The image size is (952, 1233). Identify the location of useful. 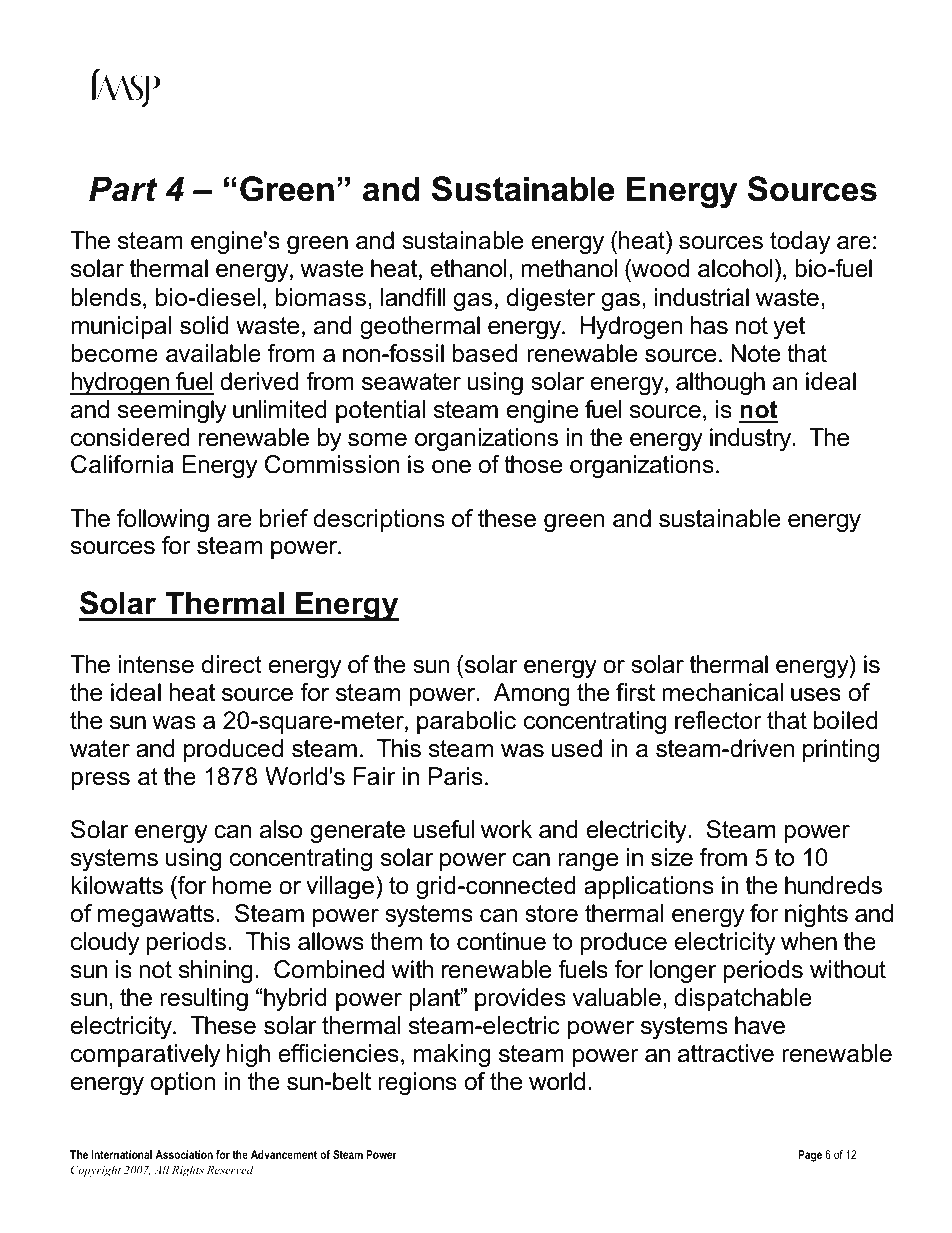
(443, 829).
